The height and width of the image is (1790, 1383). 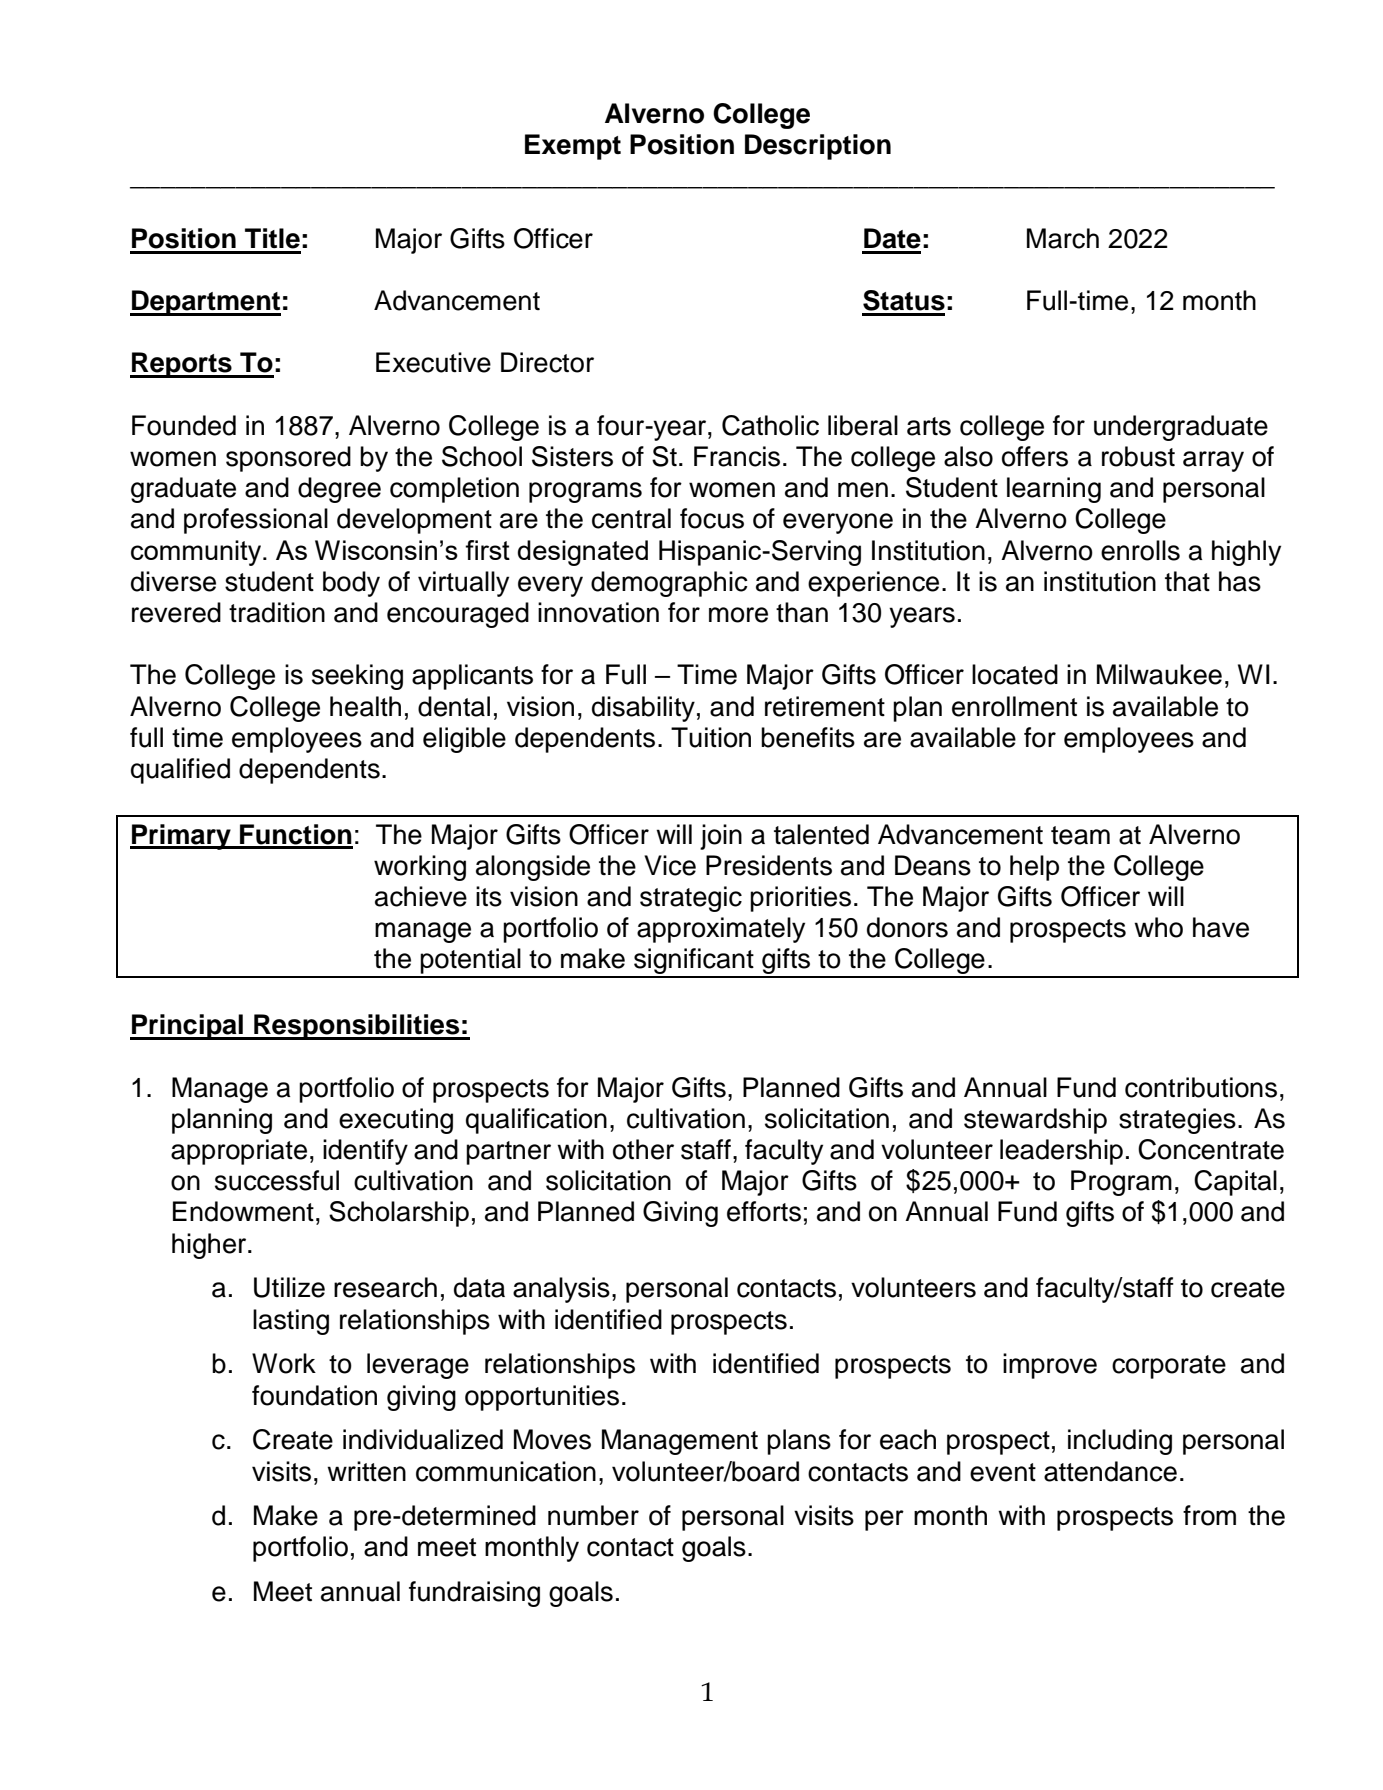 What do you see at coordinates (1110, 1471) in the image?
I see `attendance` at bounding box center [1110, 1471].
